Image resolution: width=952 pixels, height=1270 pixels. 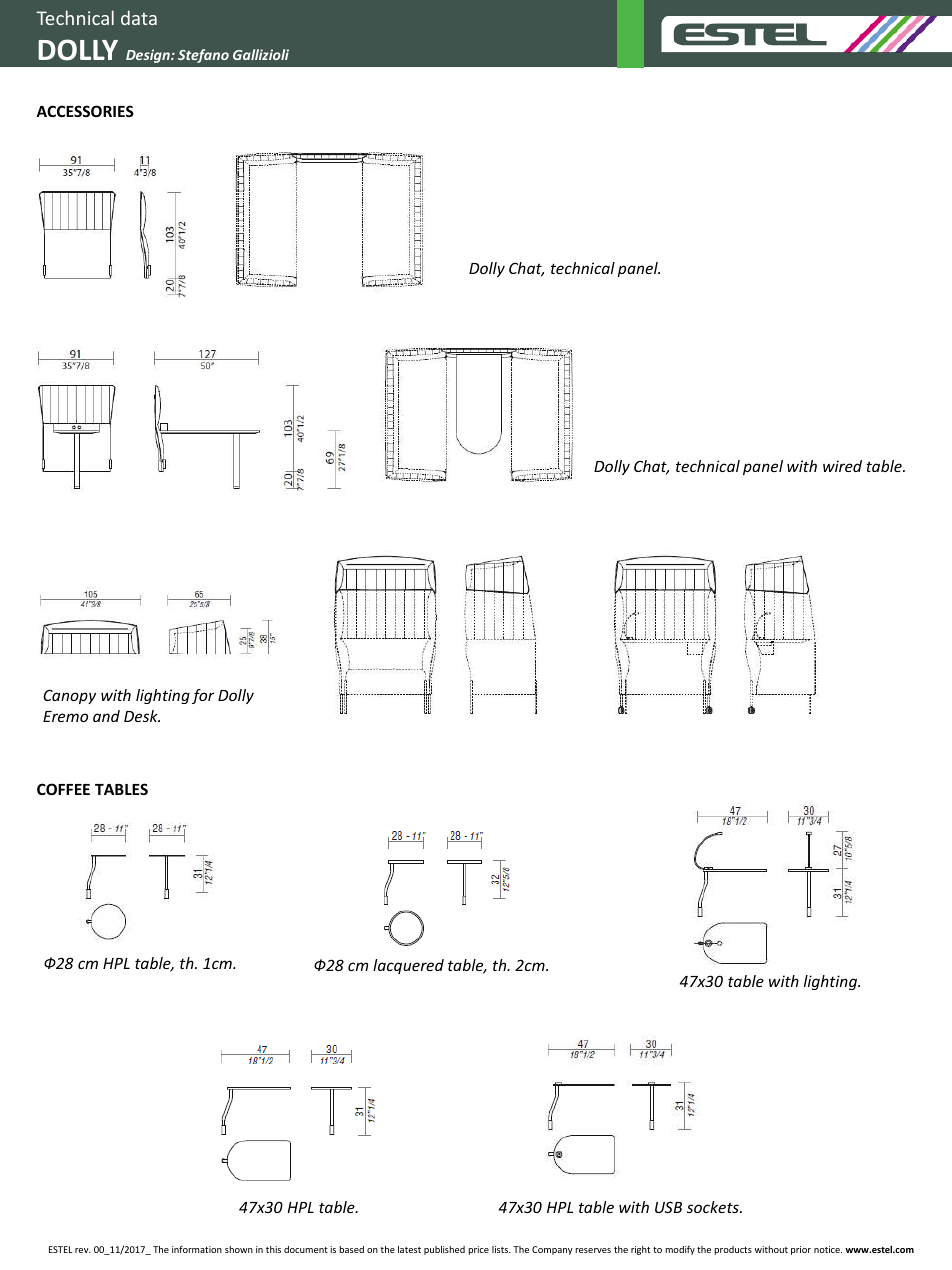 I want to click on information, so click(x=197, y=1249).
